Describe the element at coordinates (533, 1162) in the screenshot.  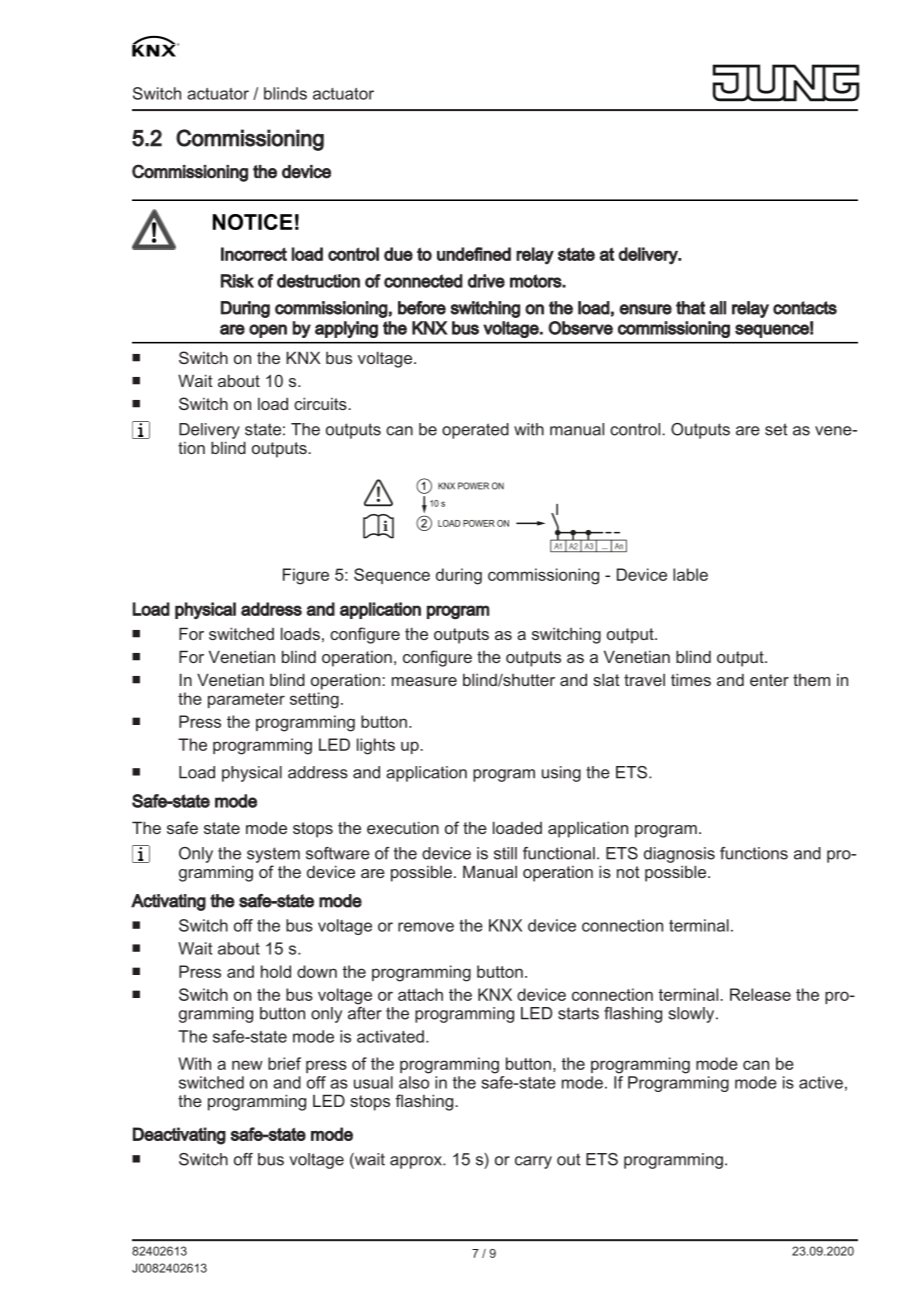
I see `carry` at that location.
